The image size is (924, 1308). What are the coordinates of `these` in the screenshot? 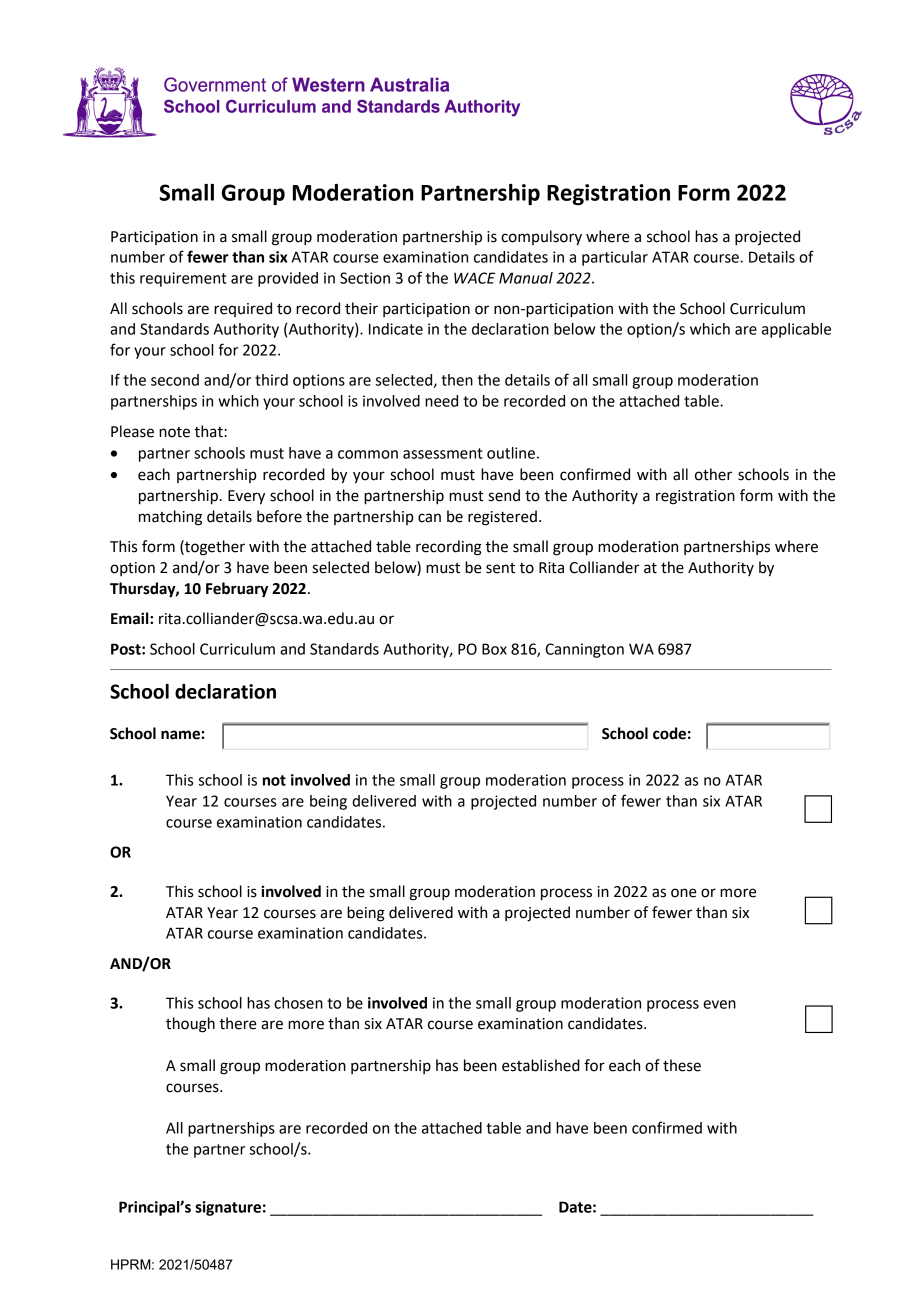 It's located at (682, 1065).
